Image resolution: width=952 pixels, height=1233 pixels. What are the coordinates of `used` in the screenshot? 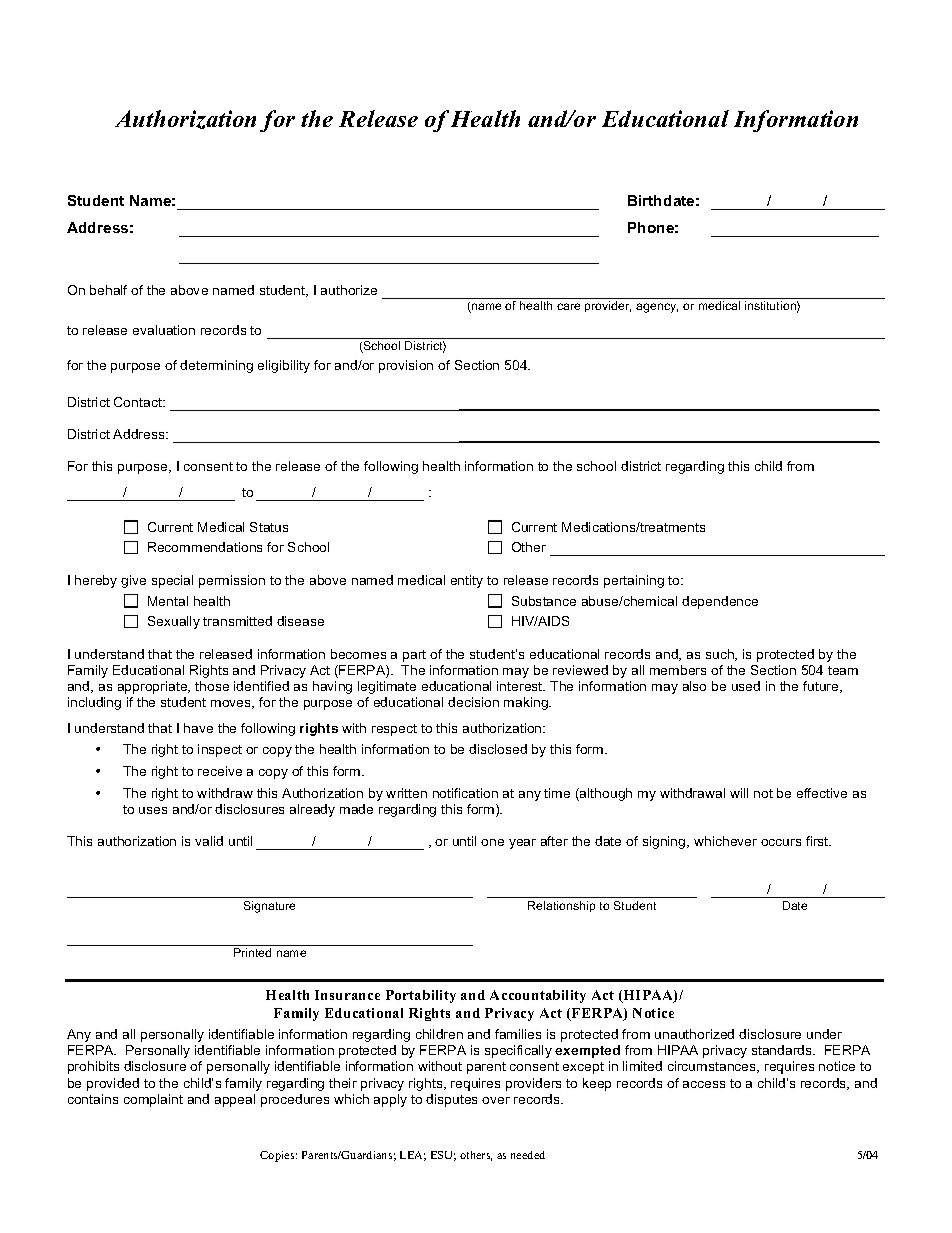 It's located at (746, 686).
